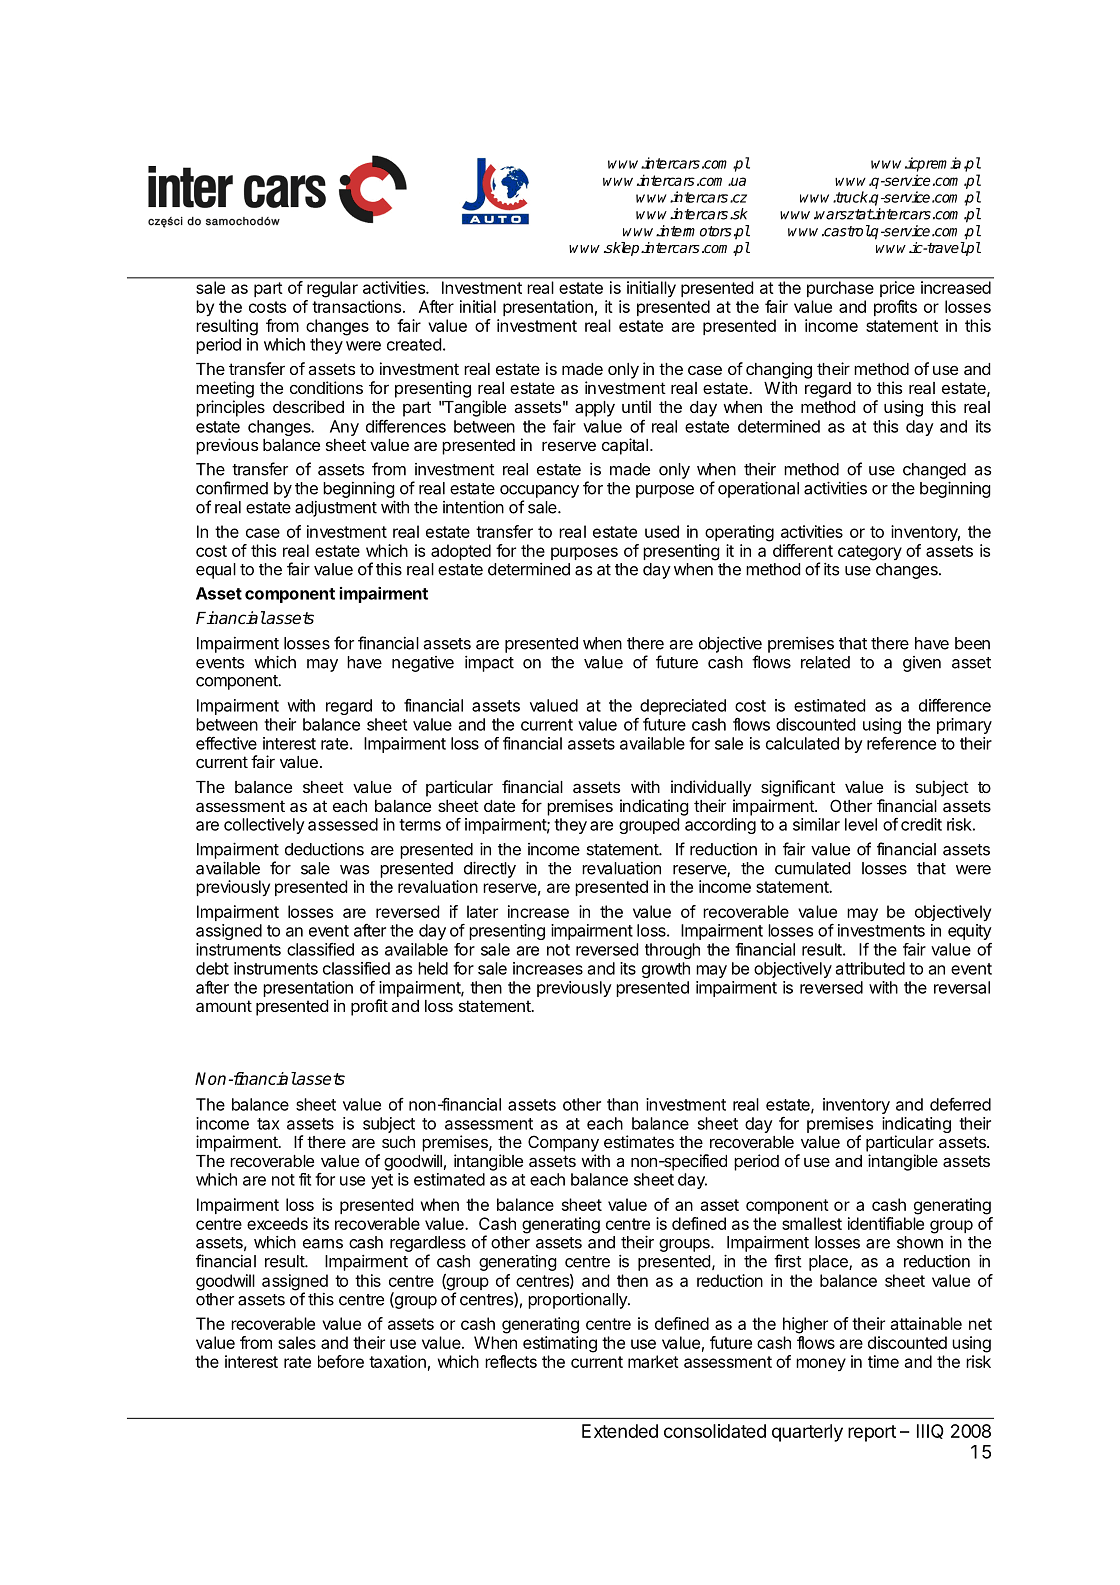  Describe the element at coordinates (226, 743) in the document. I see `effective` at that location.
